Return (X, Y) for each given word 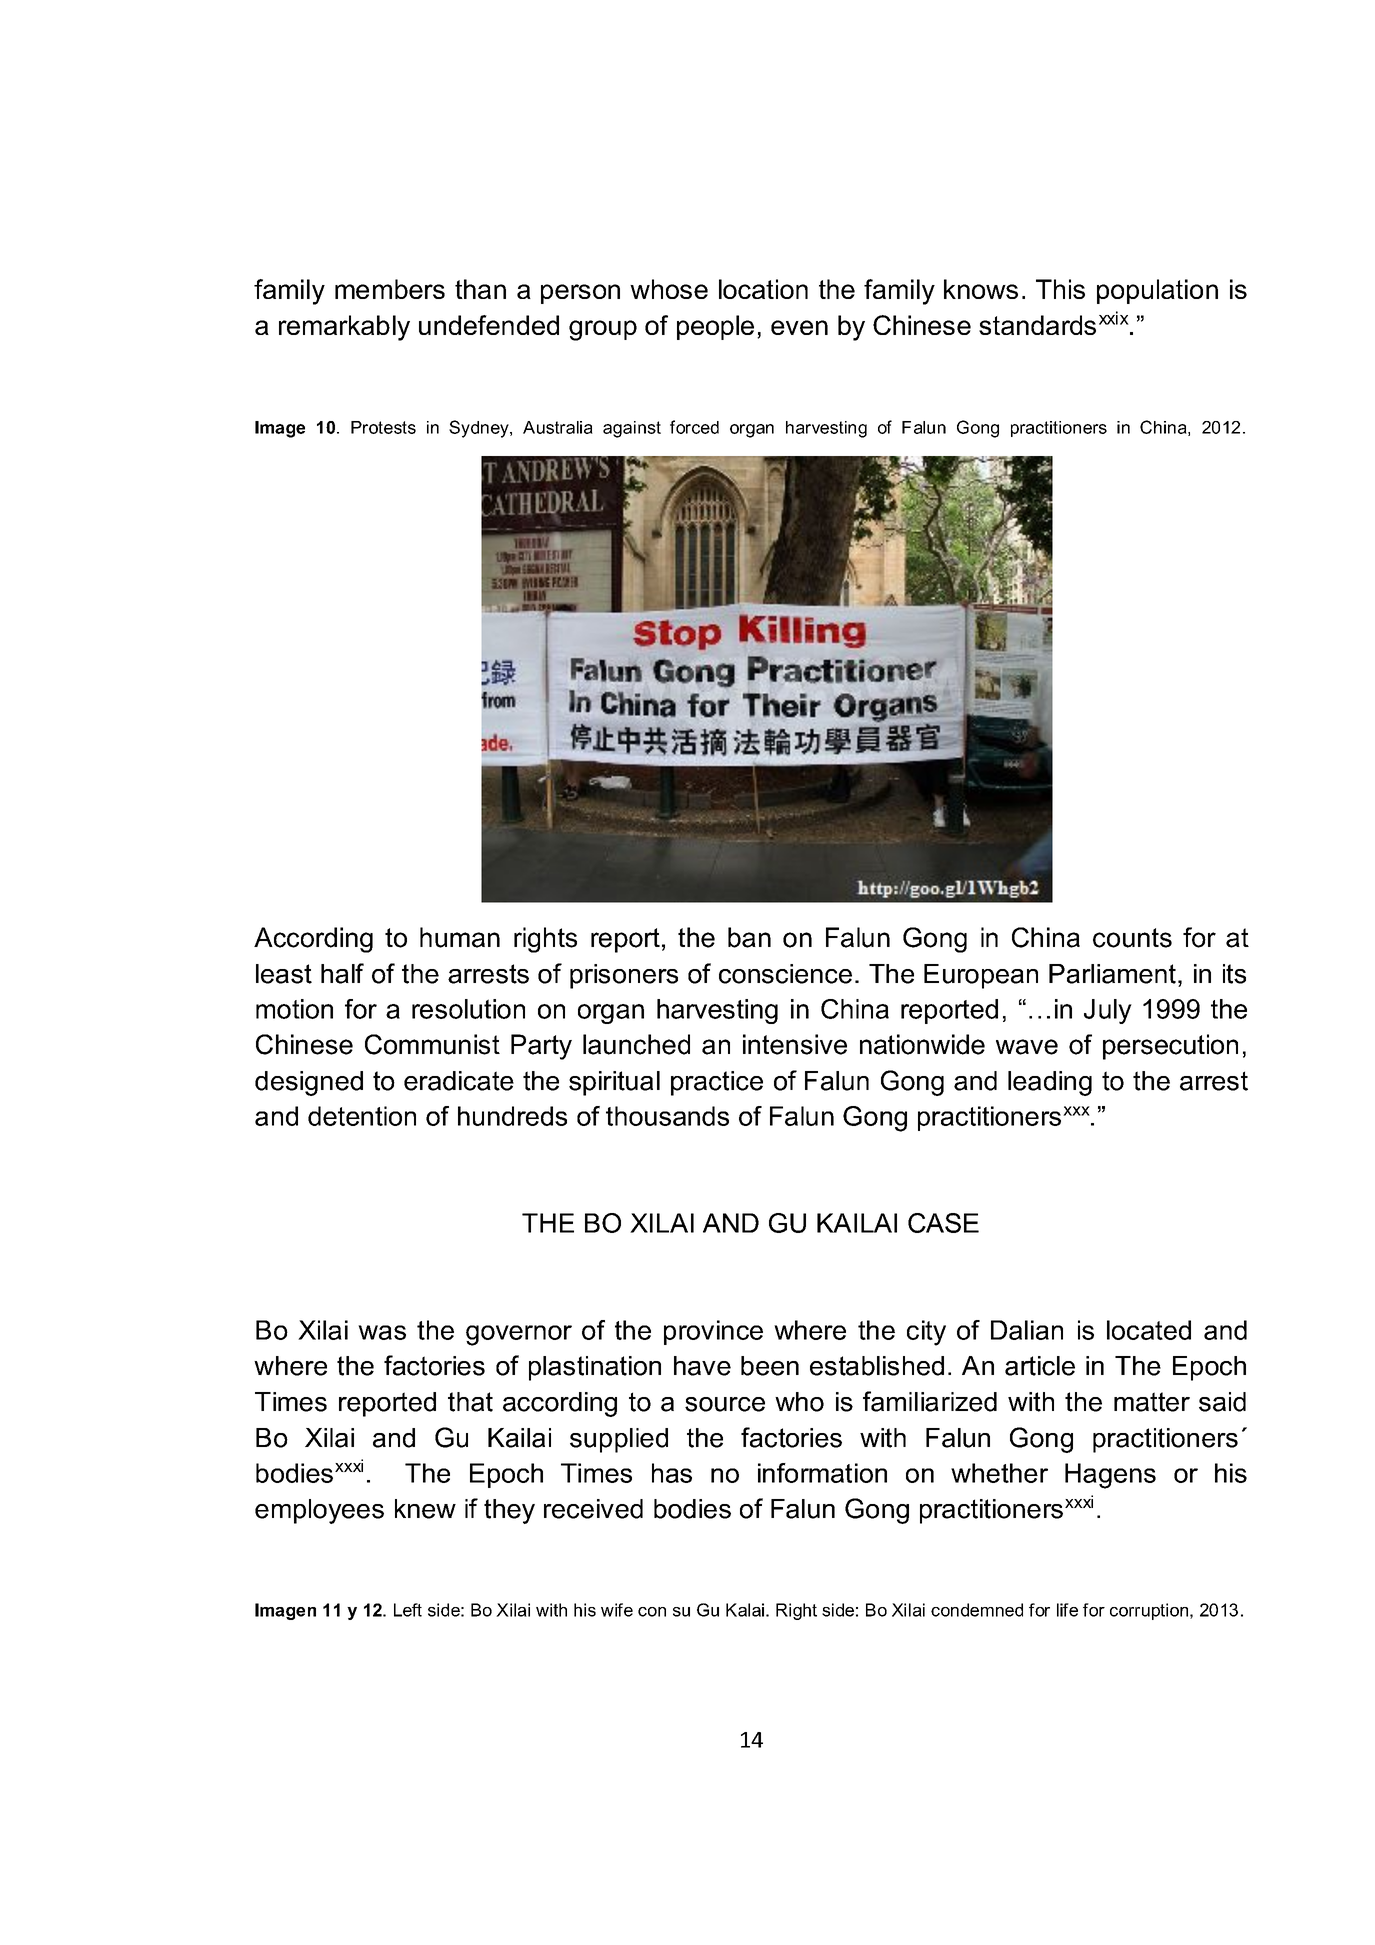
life (1067, 1610)
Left (408, 1610)
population (1157, 291)
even (799, 327)
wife (617, 1610)
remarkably (344, 328)
